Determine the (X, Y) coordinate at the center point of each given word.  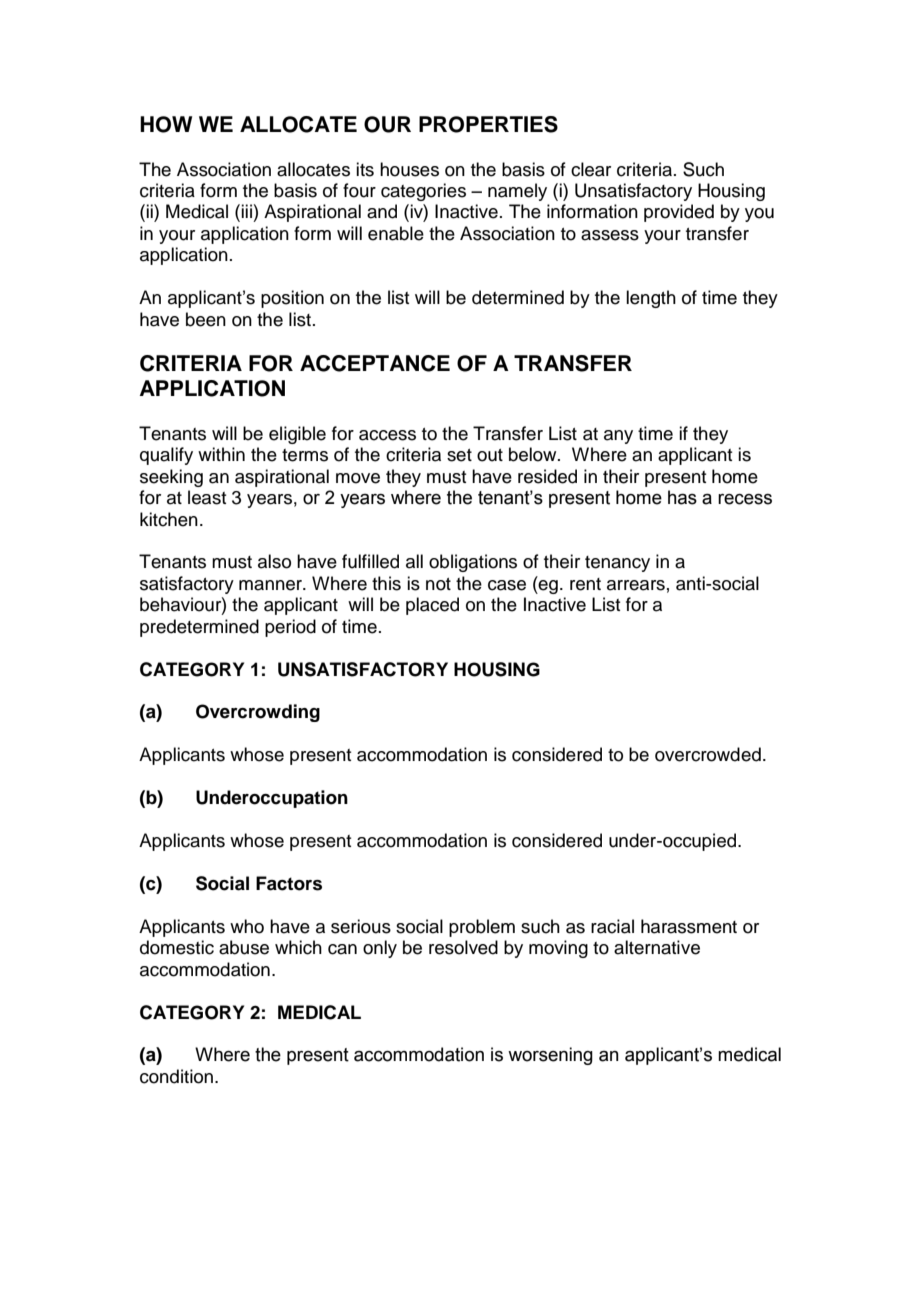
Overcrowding (258, 713)
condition (176, 1076)
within (221, 454)
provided (679, 213)
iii (246, 211)
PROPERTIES (488, 124)
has (682, 497)
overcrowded (708, 754)
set (459, 455)
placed (432, 606)
